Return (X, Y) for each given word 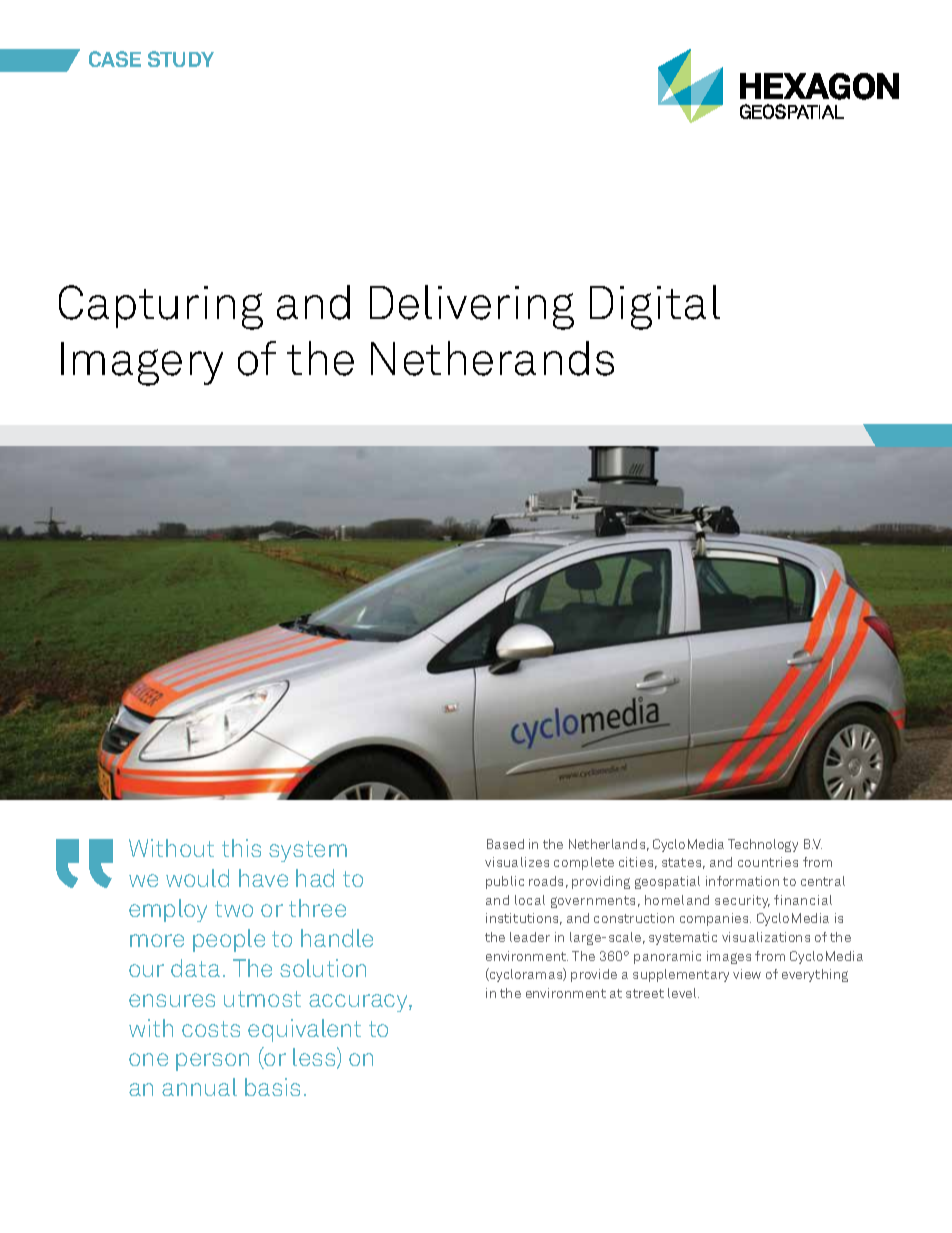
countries (768, 862)
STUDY (181, 59)
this (241, 848)
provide (594, 975)
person (212, 1062)
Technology (763, 845)
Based (505, 844)
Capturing (161, 307)
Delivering (472, 307)
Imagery (142, 364)
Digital (655, 307)
